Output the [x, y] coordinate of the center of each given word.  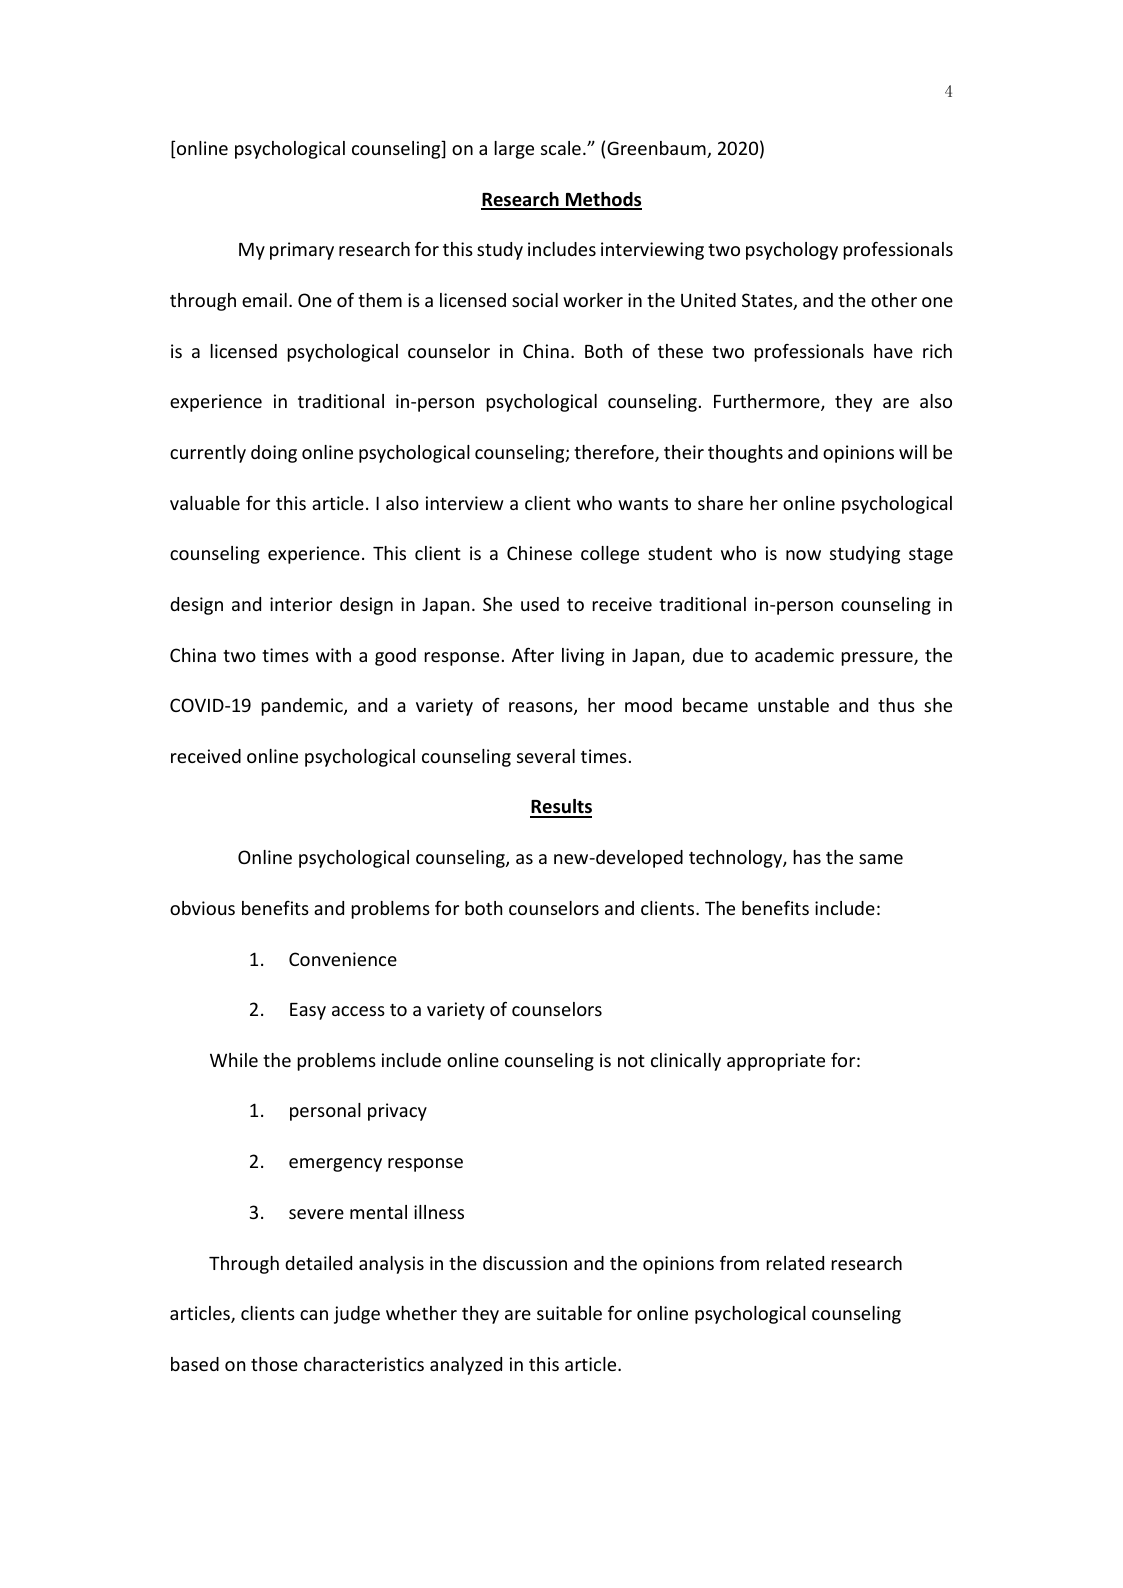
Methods [603, 200]
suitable [569, 1313]
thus [896, 705]
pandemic [303, 707]
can [314, 1315]
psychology [792, 251]
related [795, 1263]
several [546, 756]
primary [302, 251]
